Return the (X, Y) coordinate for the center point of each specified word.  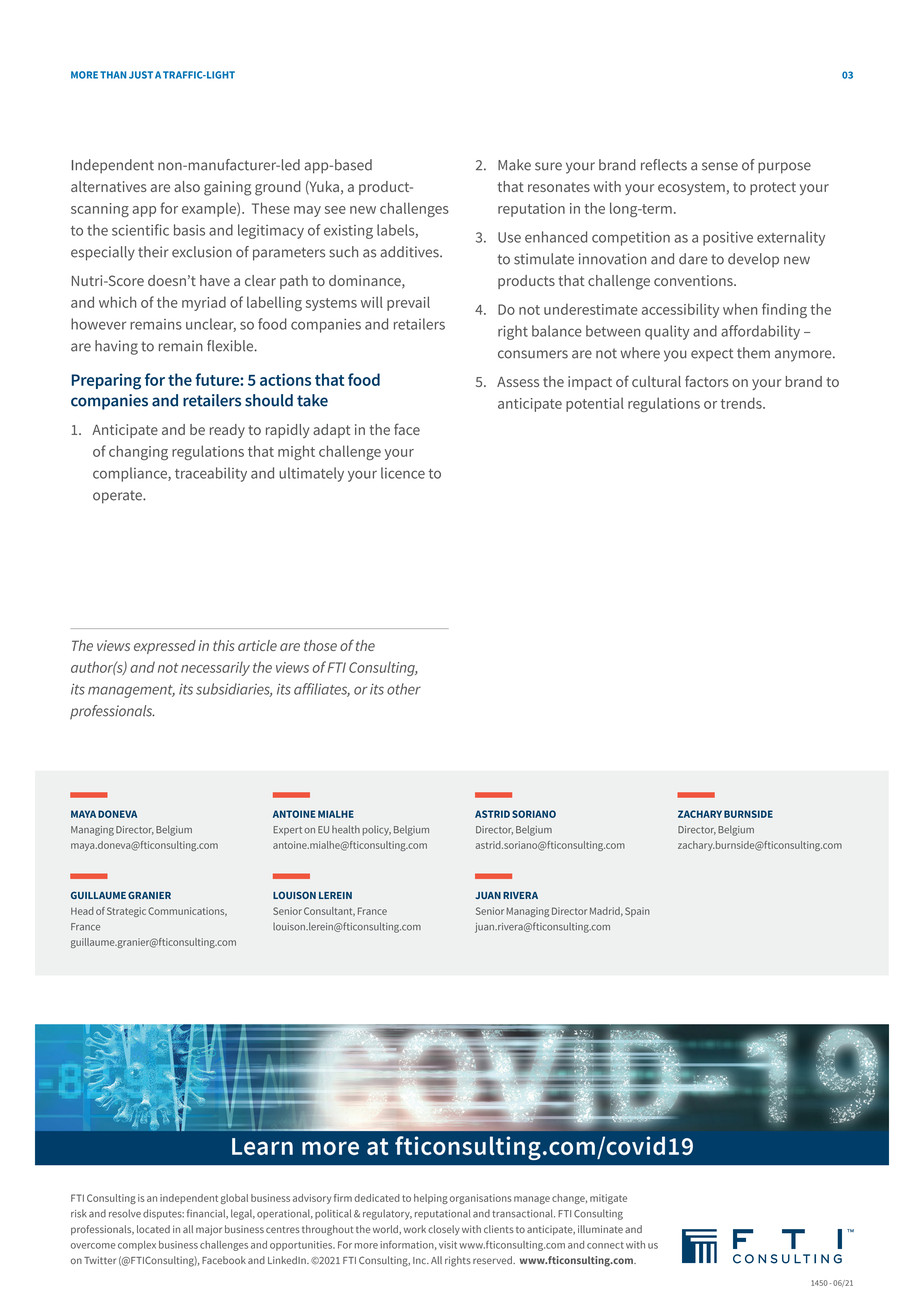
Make (514, 165)
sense (720, 166)
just (141, 75)
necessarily (215, 669)
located (153, 1229)
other (404, 689)
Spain (637, 912)
